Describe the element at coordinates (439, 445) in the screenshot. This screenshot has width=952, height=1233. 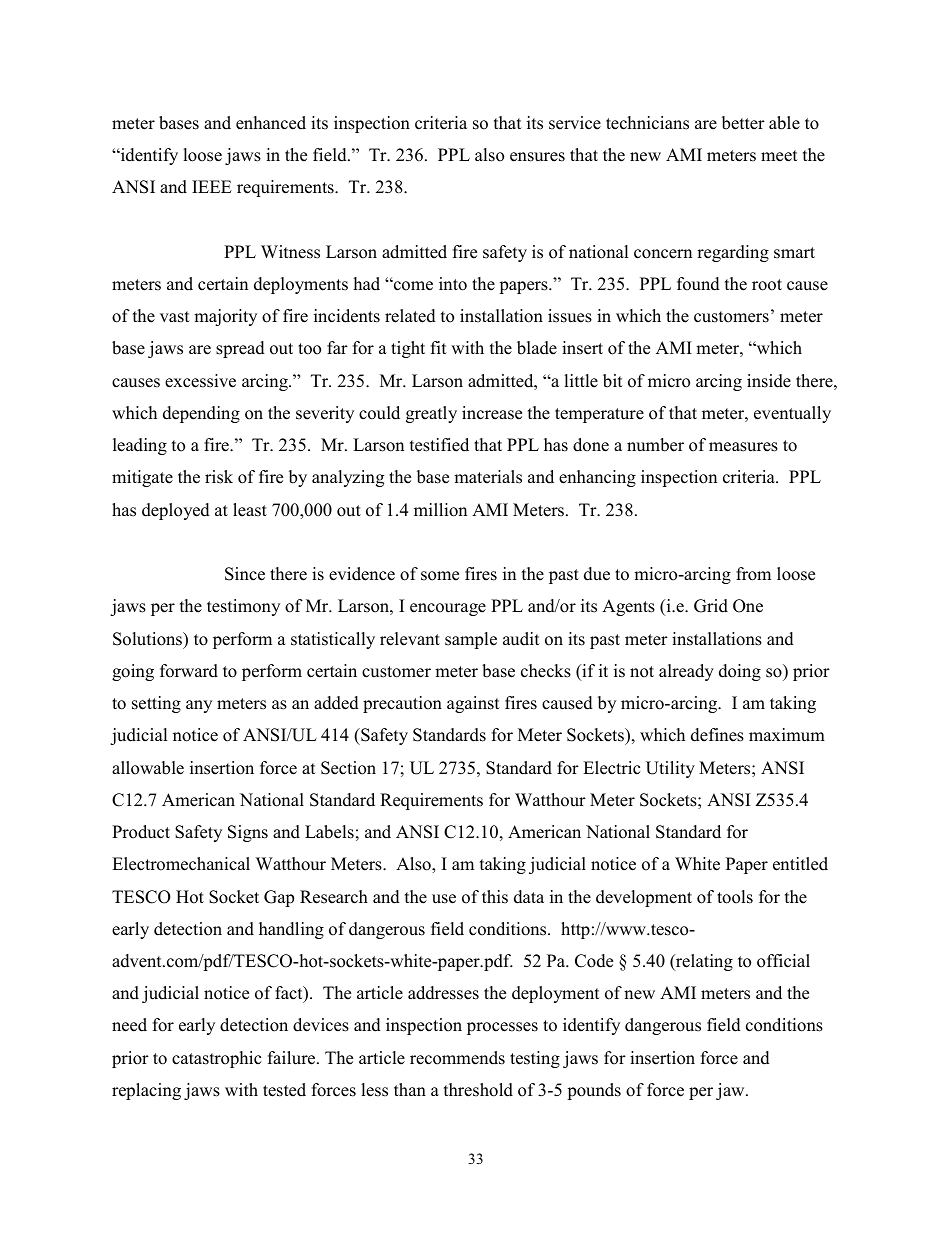
I see `testified` at that location.
